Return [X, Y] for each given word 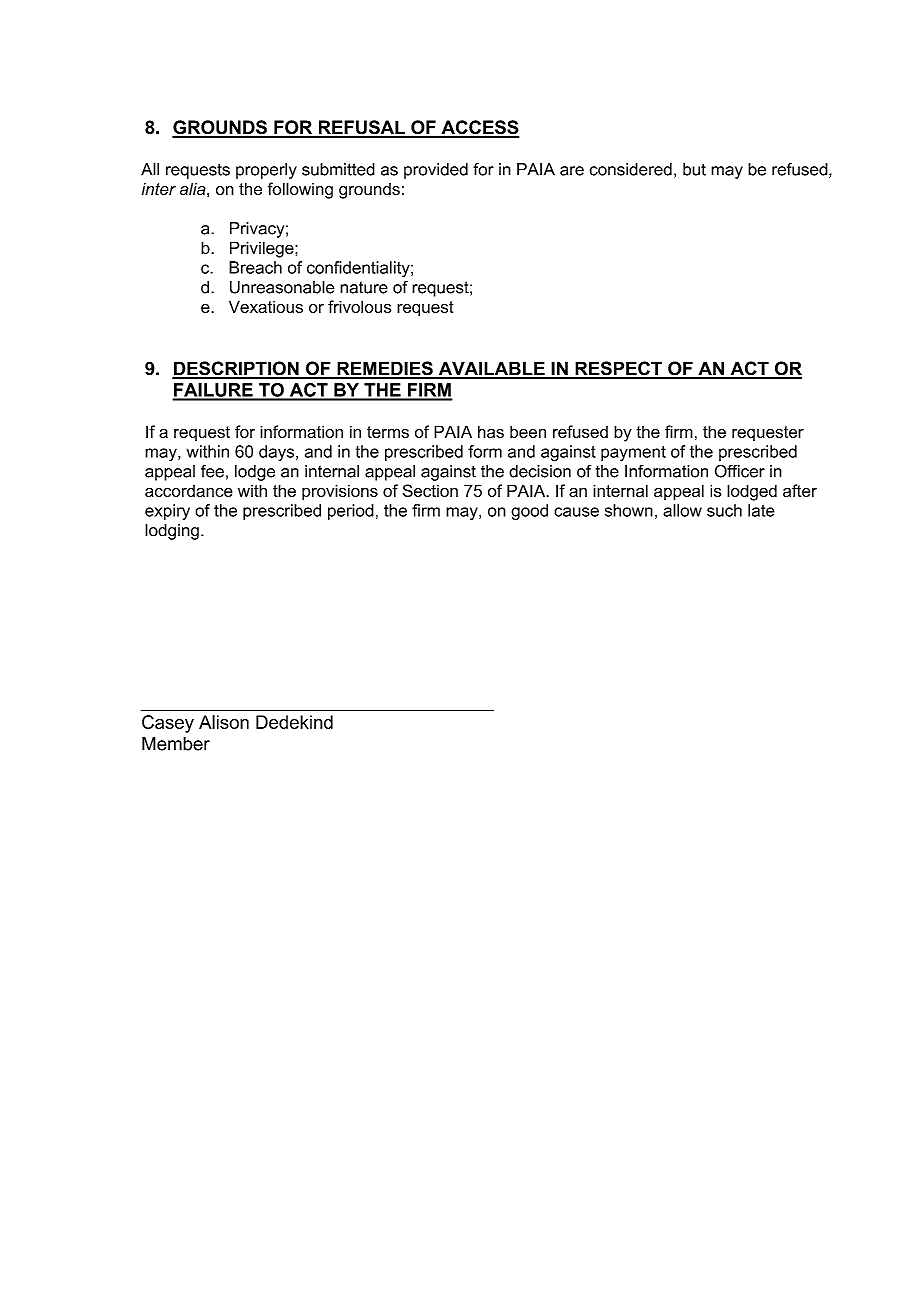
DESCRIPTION [236, 369]
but [694, 169]
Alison [224, 722]
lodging [172, 532]
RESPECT [618, 369]
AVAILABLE [491, 369]
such [724, 510]
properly [266, 171]
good [529, 512]
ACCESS [479, 128]
